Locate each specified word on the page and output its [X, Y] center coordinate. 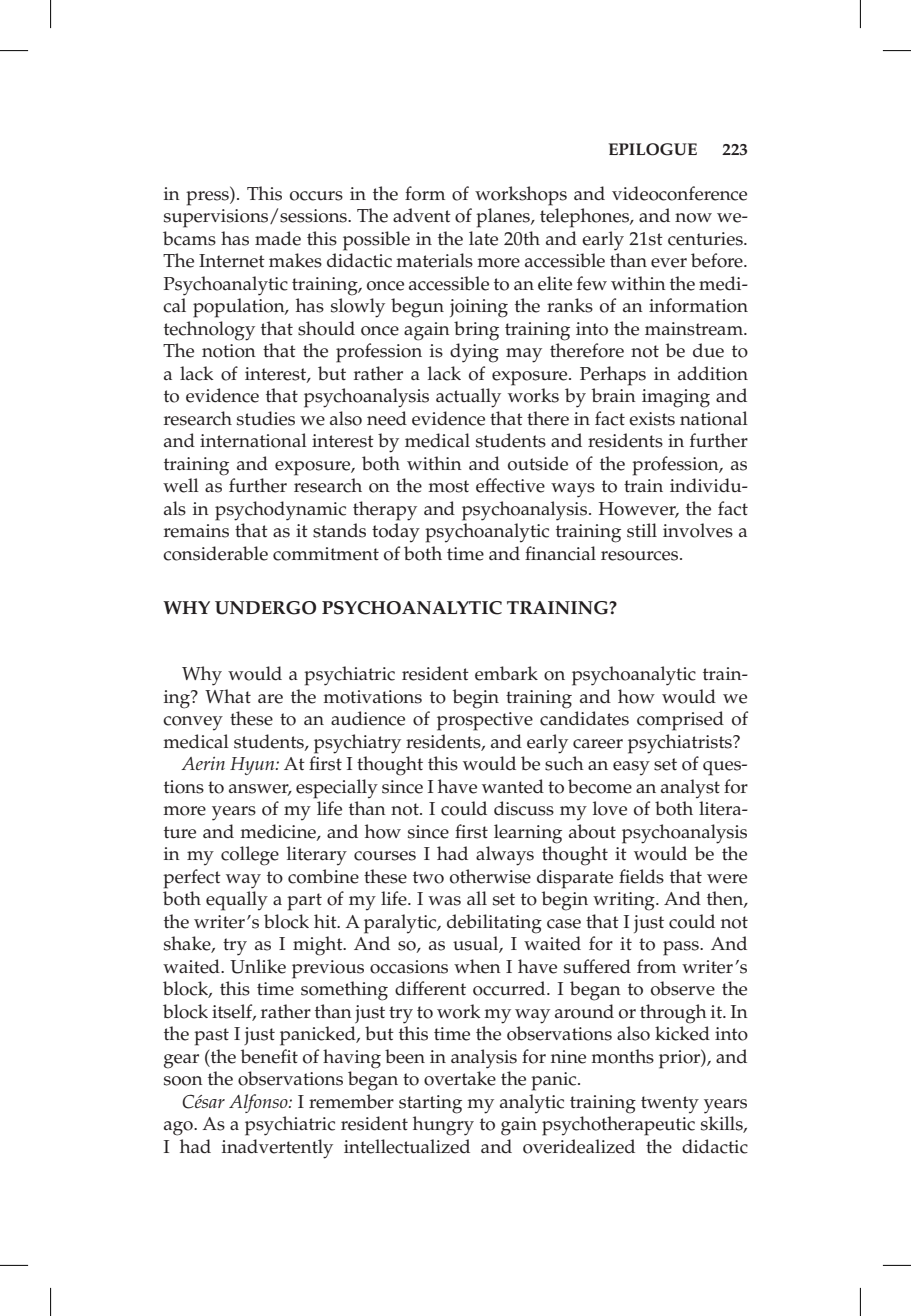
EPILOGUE [653, 149]
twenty [670, 1105]
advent [422, 215]
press [208, 198]
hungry [443, 1126]
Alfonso [259, 1103]
